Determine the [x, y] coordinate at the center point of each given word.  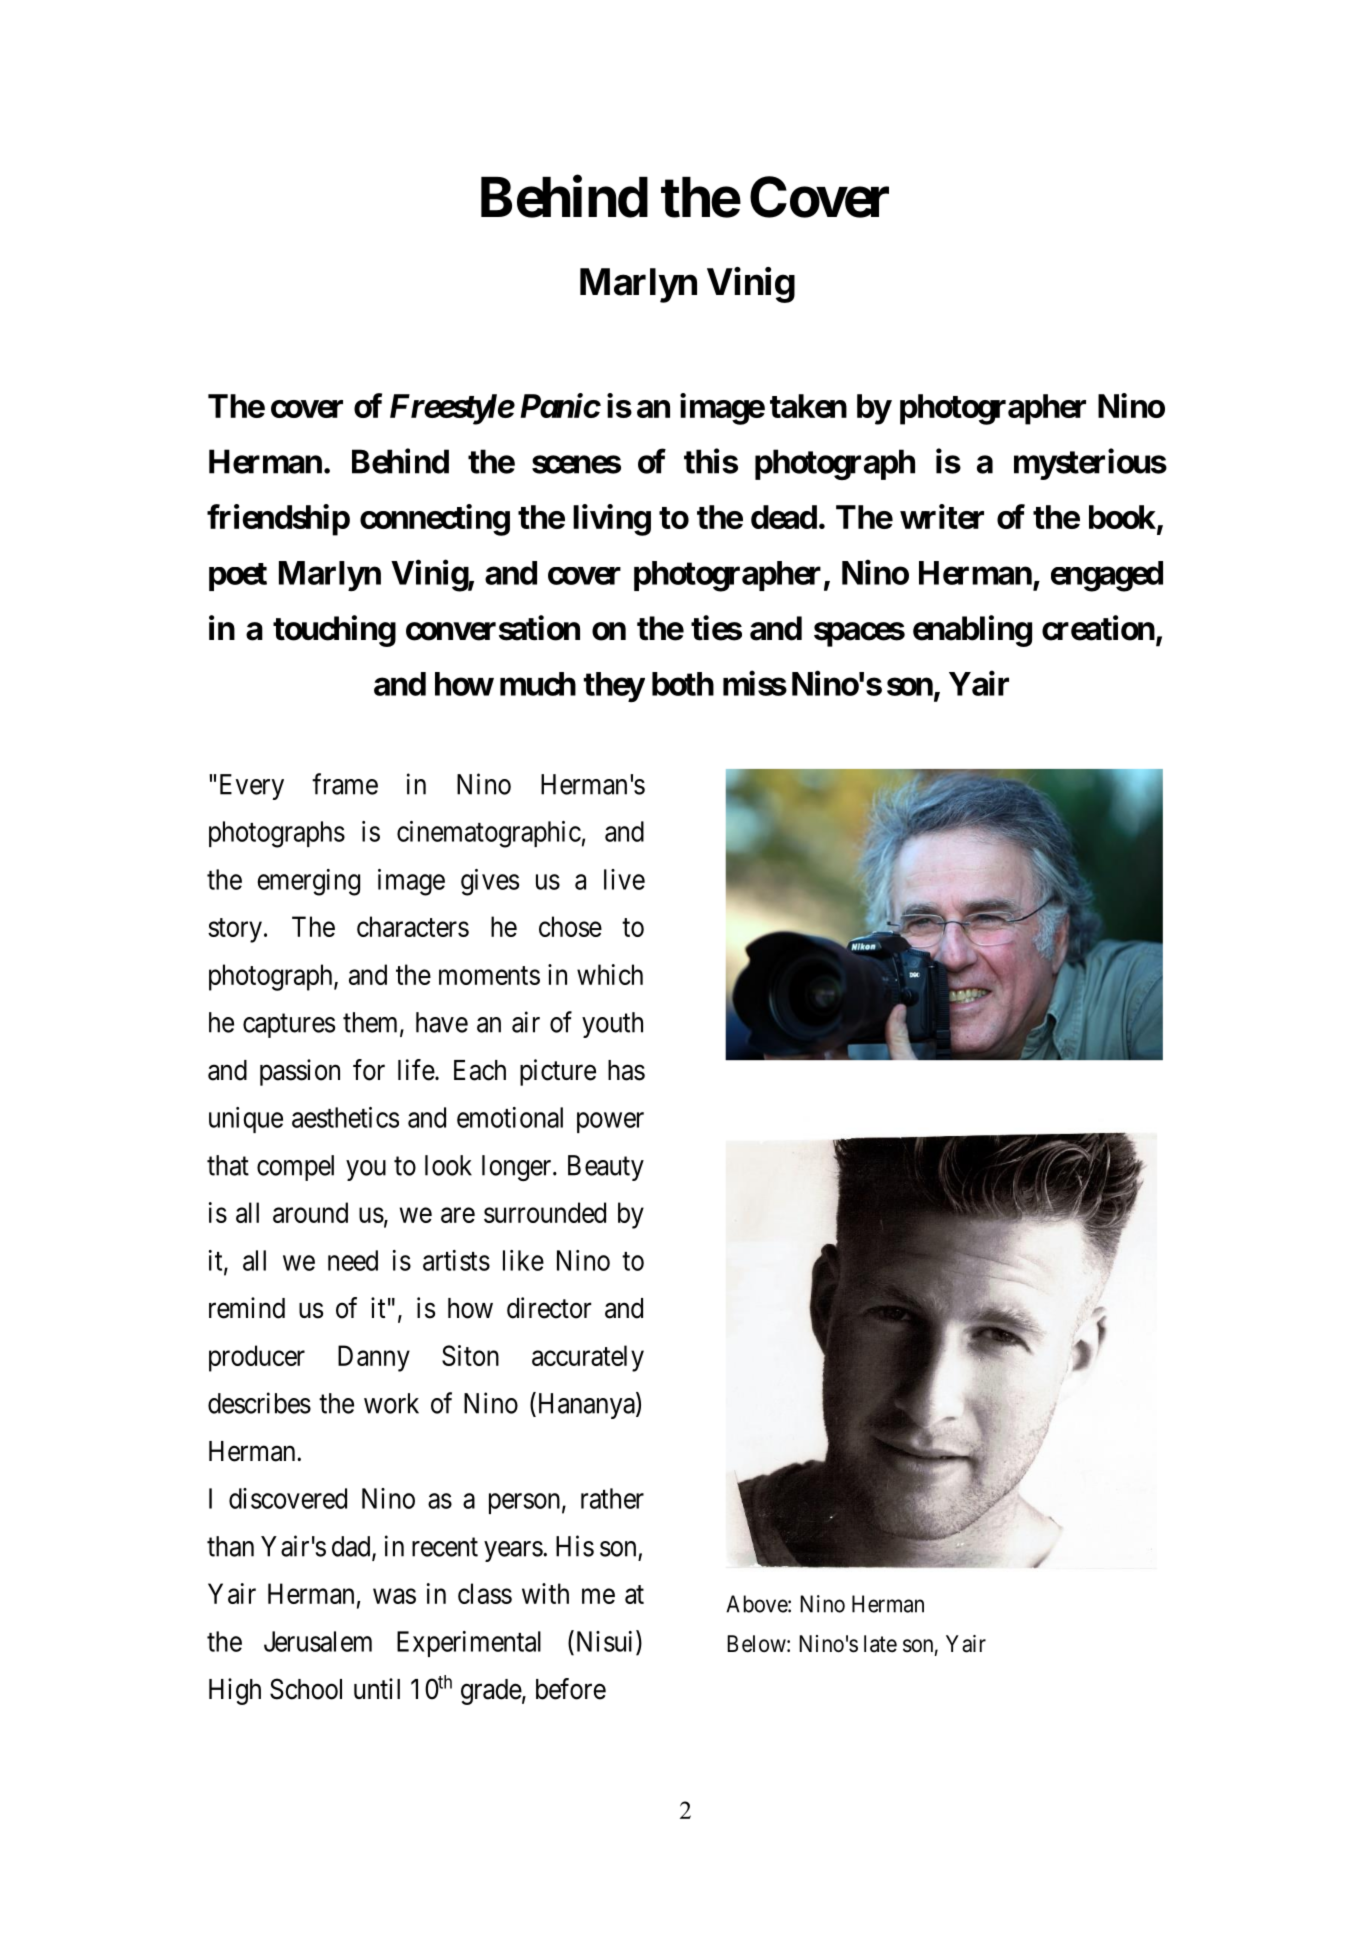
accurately [588, 1358]
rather [612, 1498]
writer [942, 516]
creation [1098, 628]
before [571, 1689]
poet [238, 577]
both [683, 684]
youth [612, 1025]
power [610, 1122]
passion [300, 1072]
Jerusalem [318, 1641]
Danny [374, 1358]
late [880, 1644]
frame [345, 784]
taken [808, 406]
